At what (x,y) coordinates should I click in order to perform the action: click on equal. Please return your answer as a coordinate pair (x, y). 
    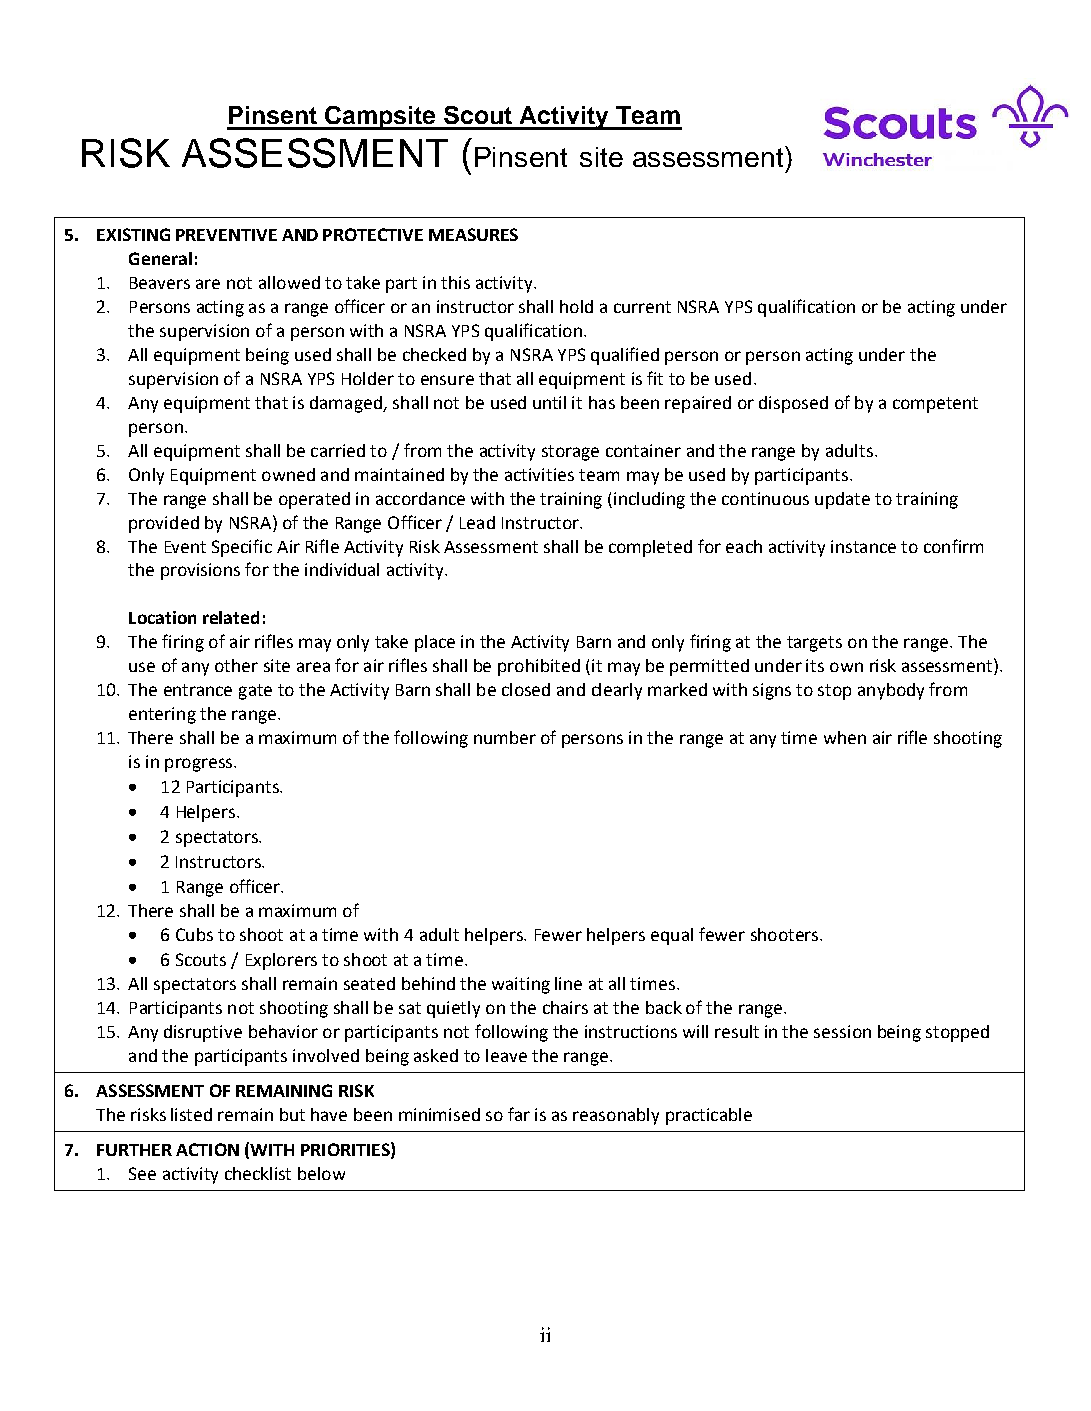
    Looking at the image, I should click on (672, 936).
